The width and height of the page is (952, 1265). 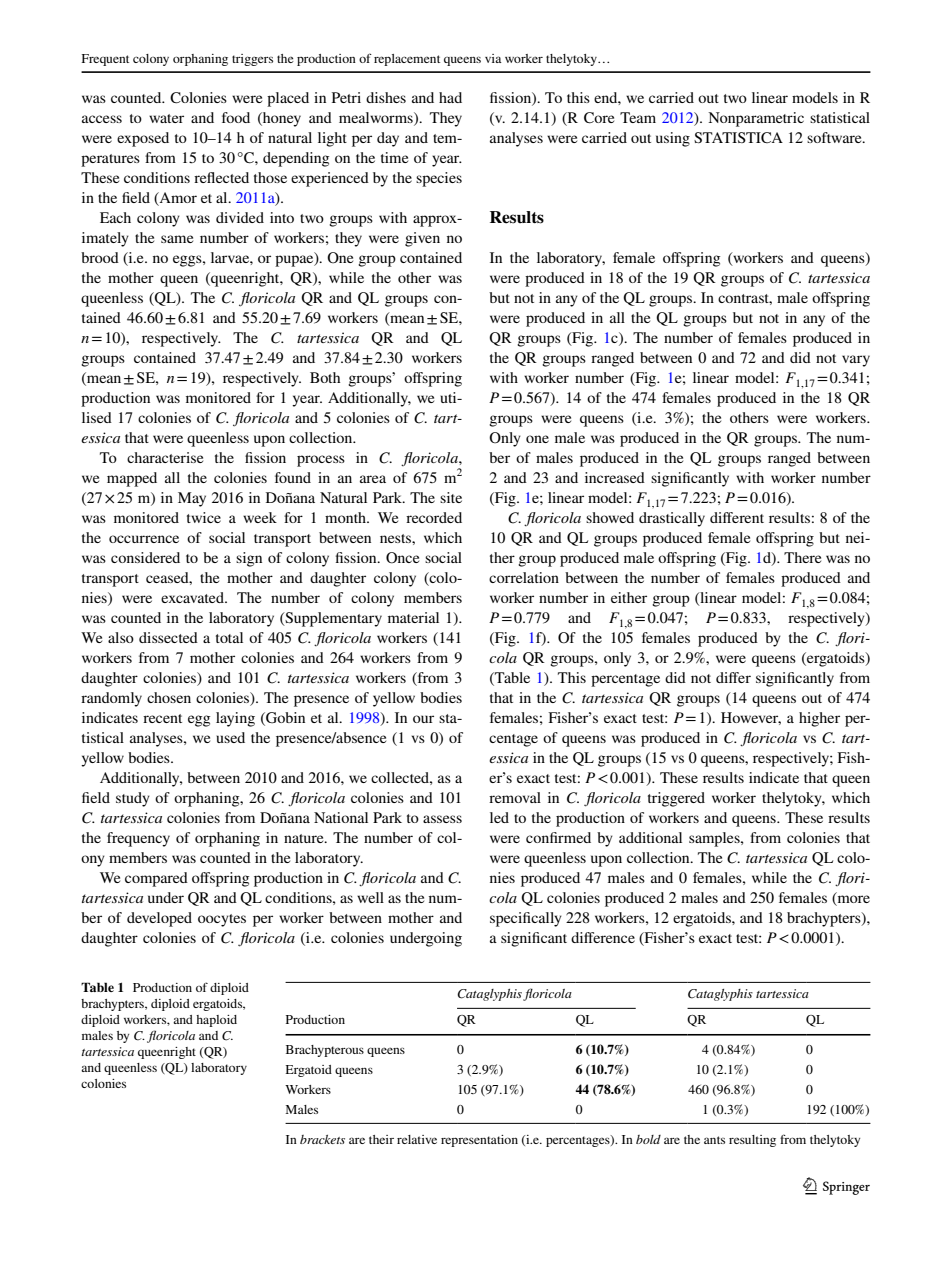 I want to click on water, so click(x=166, y=118).
